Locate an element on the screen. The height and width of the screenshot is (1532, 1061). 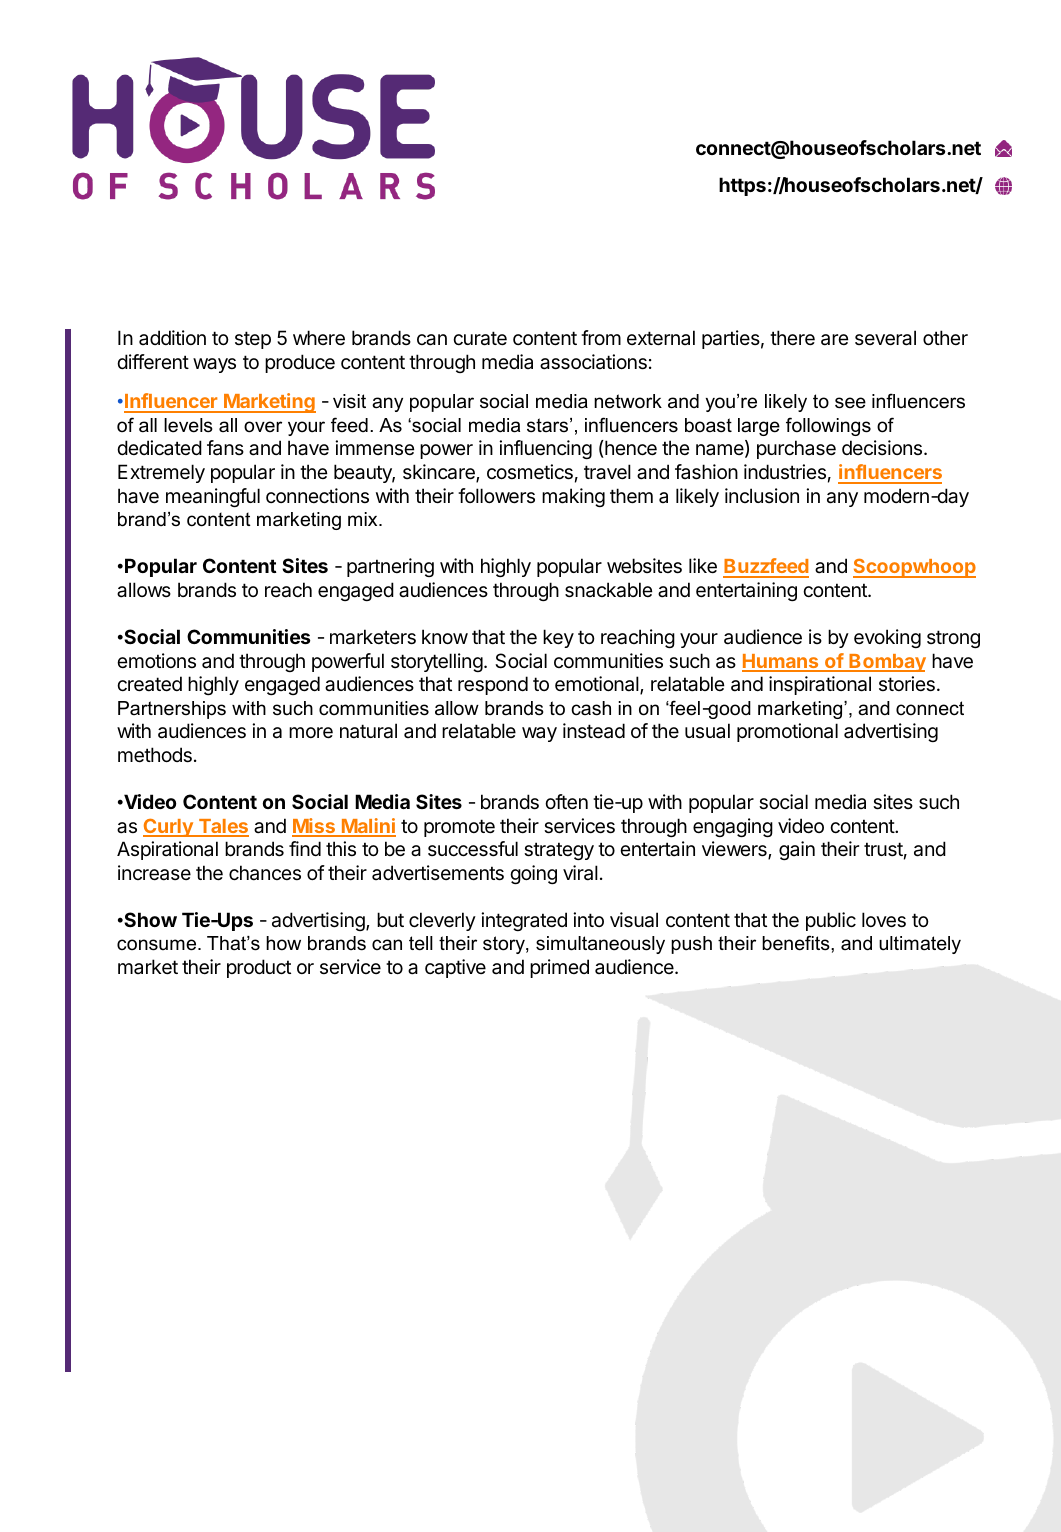
making is located at coordinates (573, 497).
